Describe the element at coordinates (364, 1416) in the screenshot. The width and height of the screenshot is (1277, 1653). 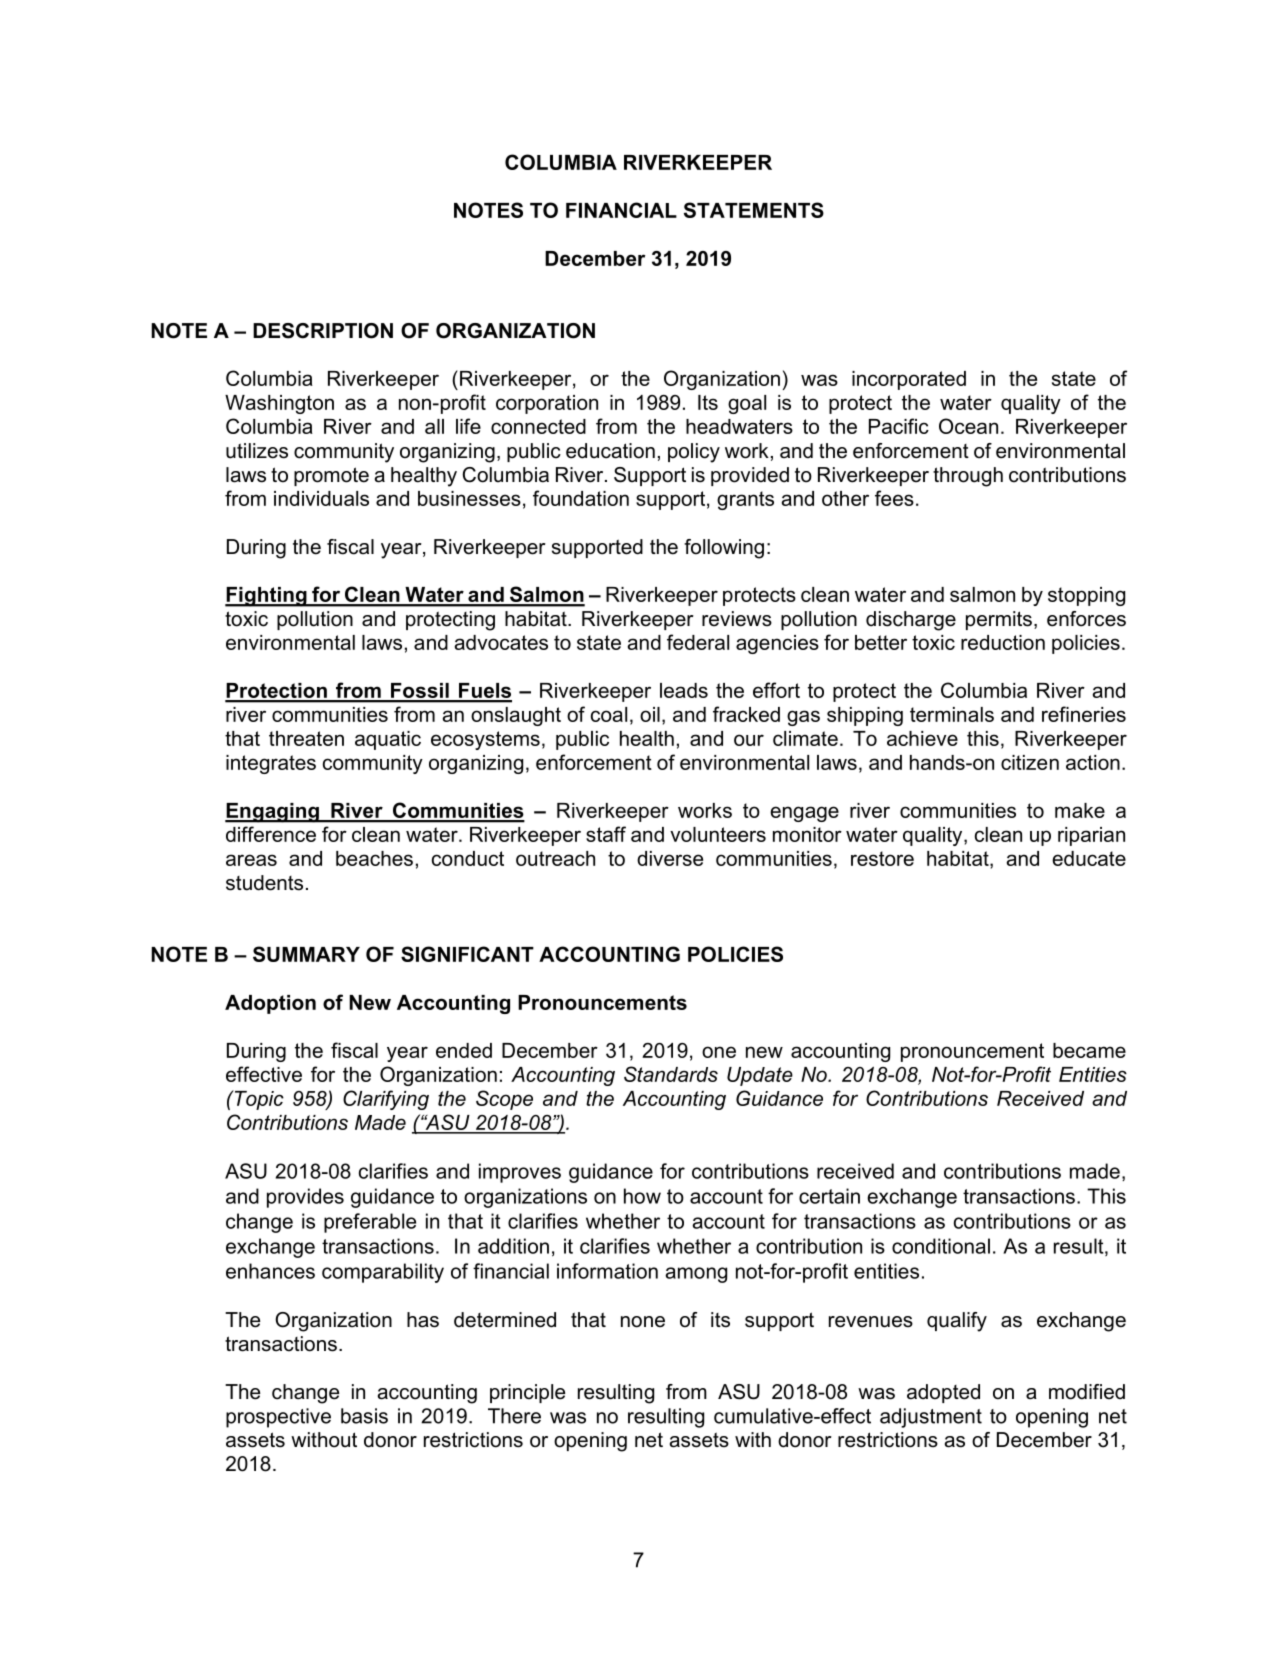
I see `basis` at that location.
